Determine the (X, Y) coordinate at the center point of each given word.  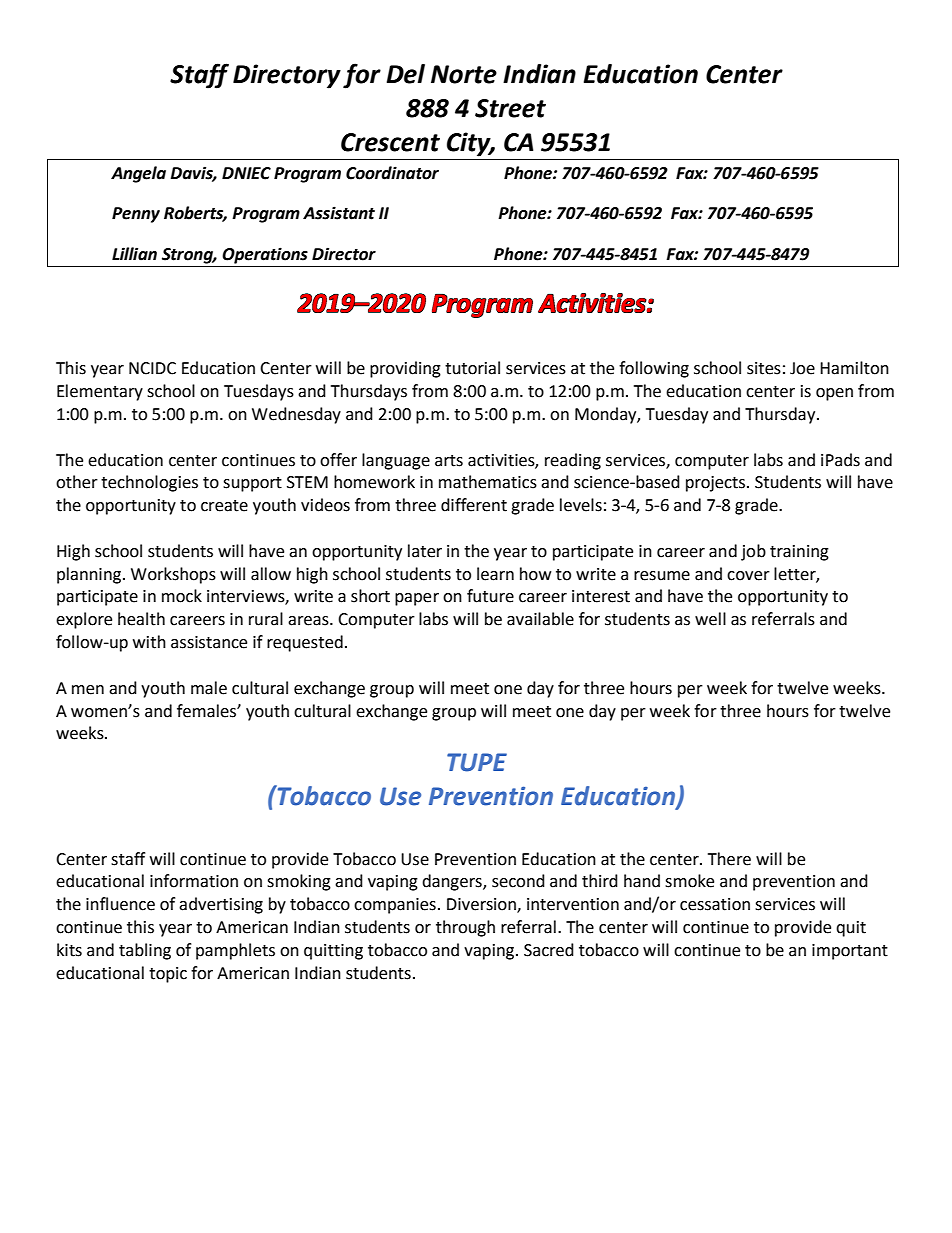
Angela (138, 174)
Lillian (134, 254)
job (753, 552)
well (710, 619)
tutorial (472, 368)
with (149, 642)
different (474, 505)
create (224, 506)
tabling (145, 951)
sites (764, 368)
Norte (464, 74)
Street (510, 108)
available (540, 619)
